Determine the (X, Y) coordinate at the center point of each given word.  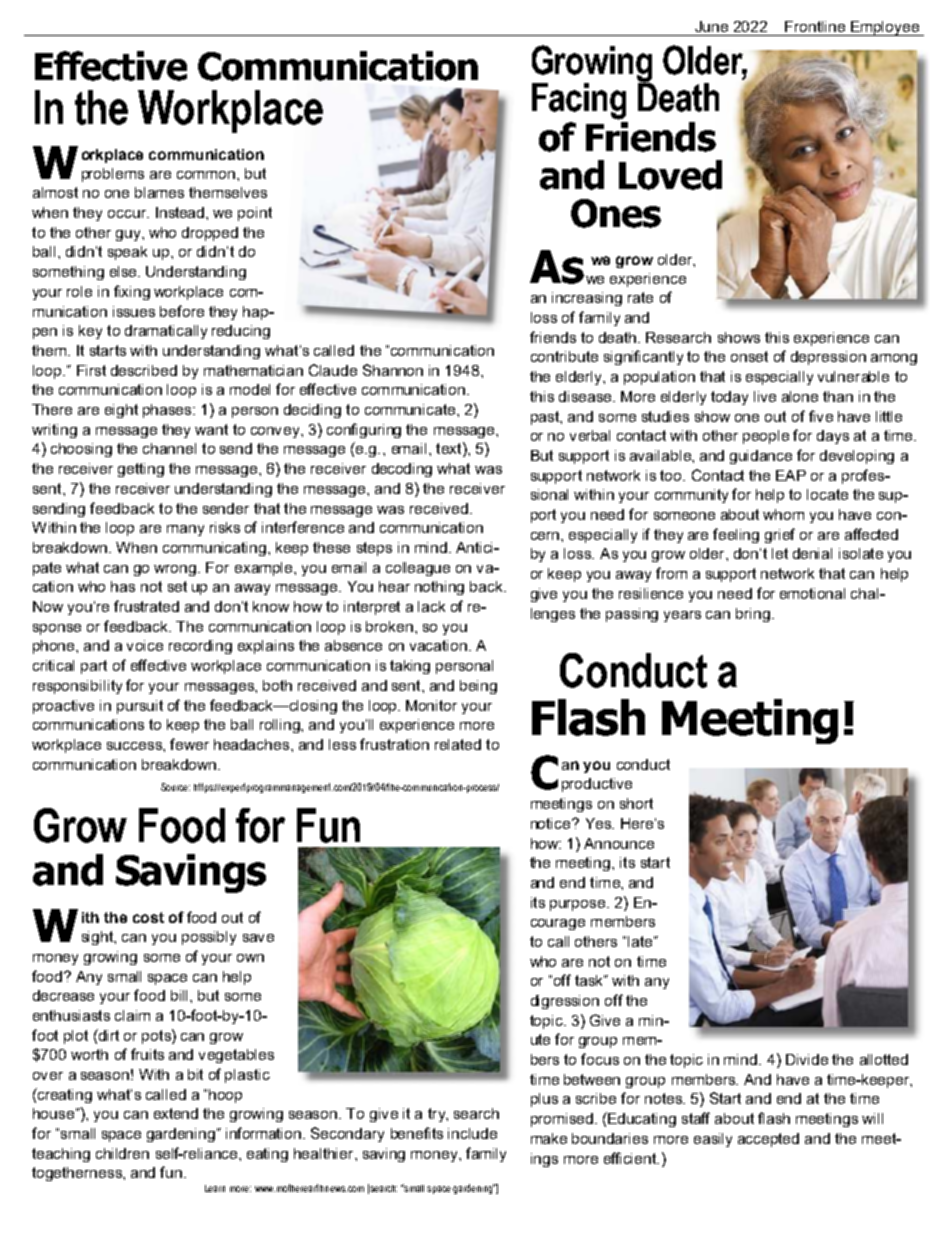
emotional (812, 593)
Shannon (393, 370)
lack (431, 606)
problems (113, 175)
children (122, 1153)
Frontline (815, 26)
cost (148, 917)
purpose (577, 905)
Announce (619, 843)
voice (145, 645)
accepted (768, 1140)
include (472, 1133)
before (182, 311)
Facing (579, 101)
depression (828, 358)
